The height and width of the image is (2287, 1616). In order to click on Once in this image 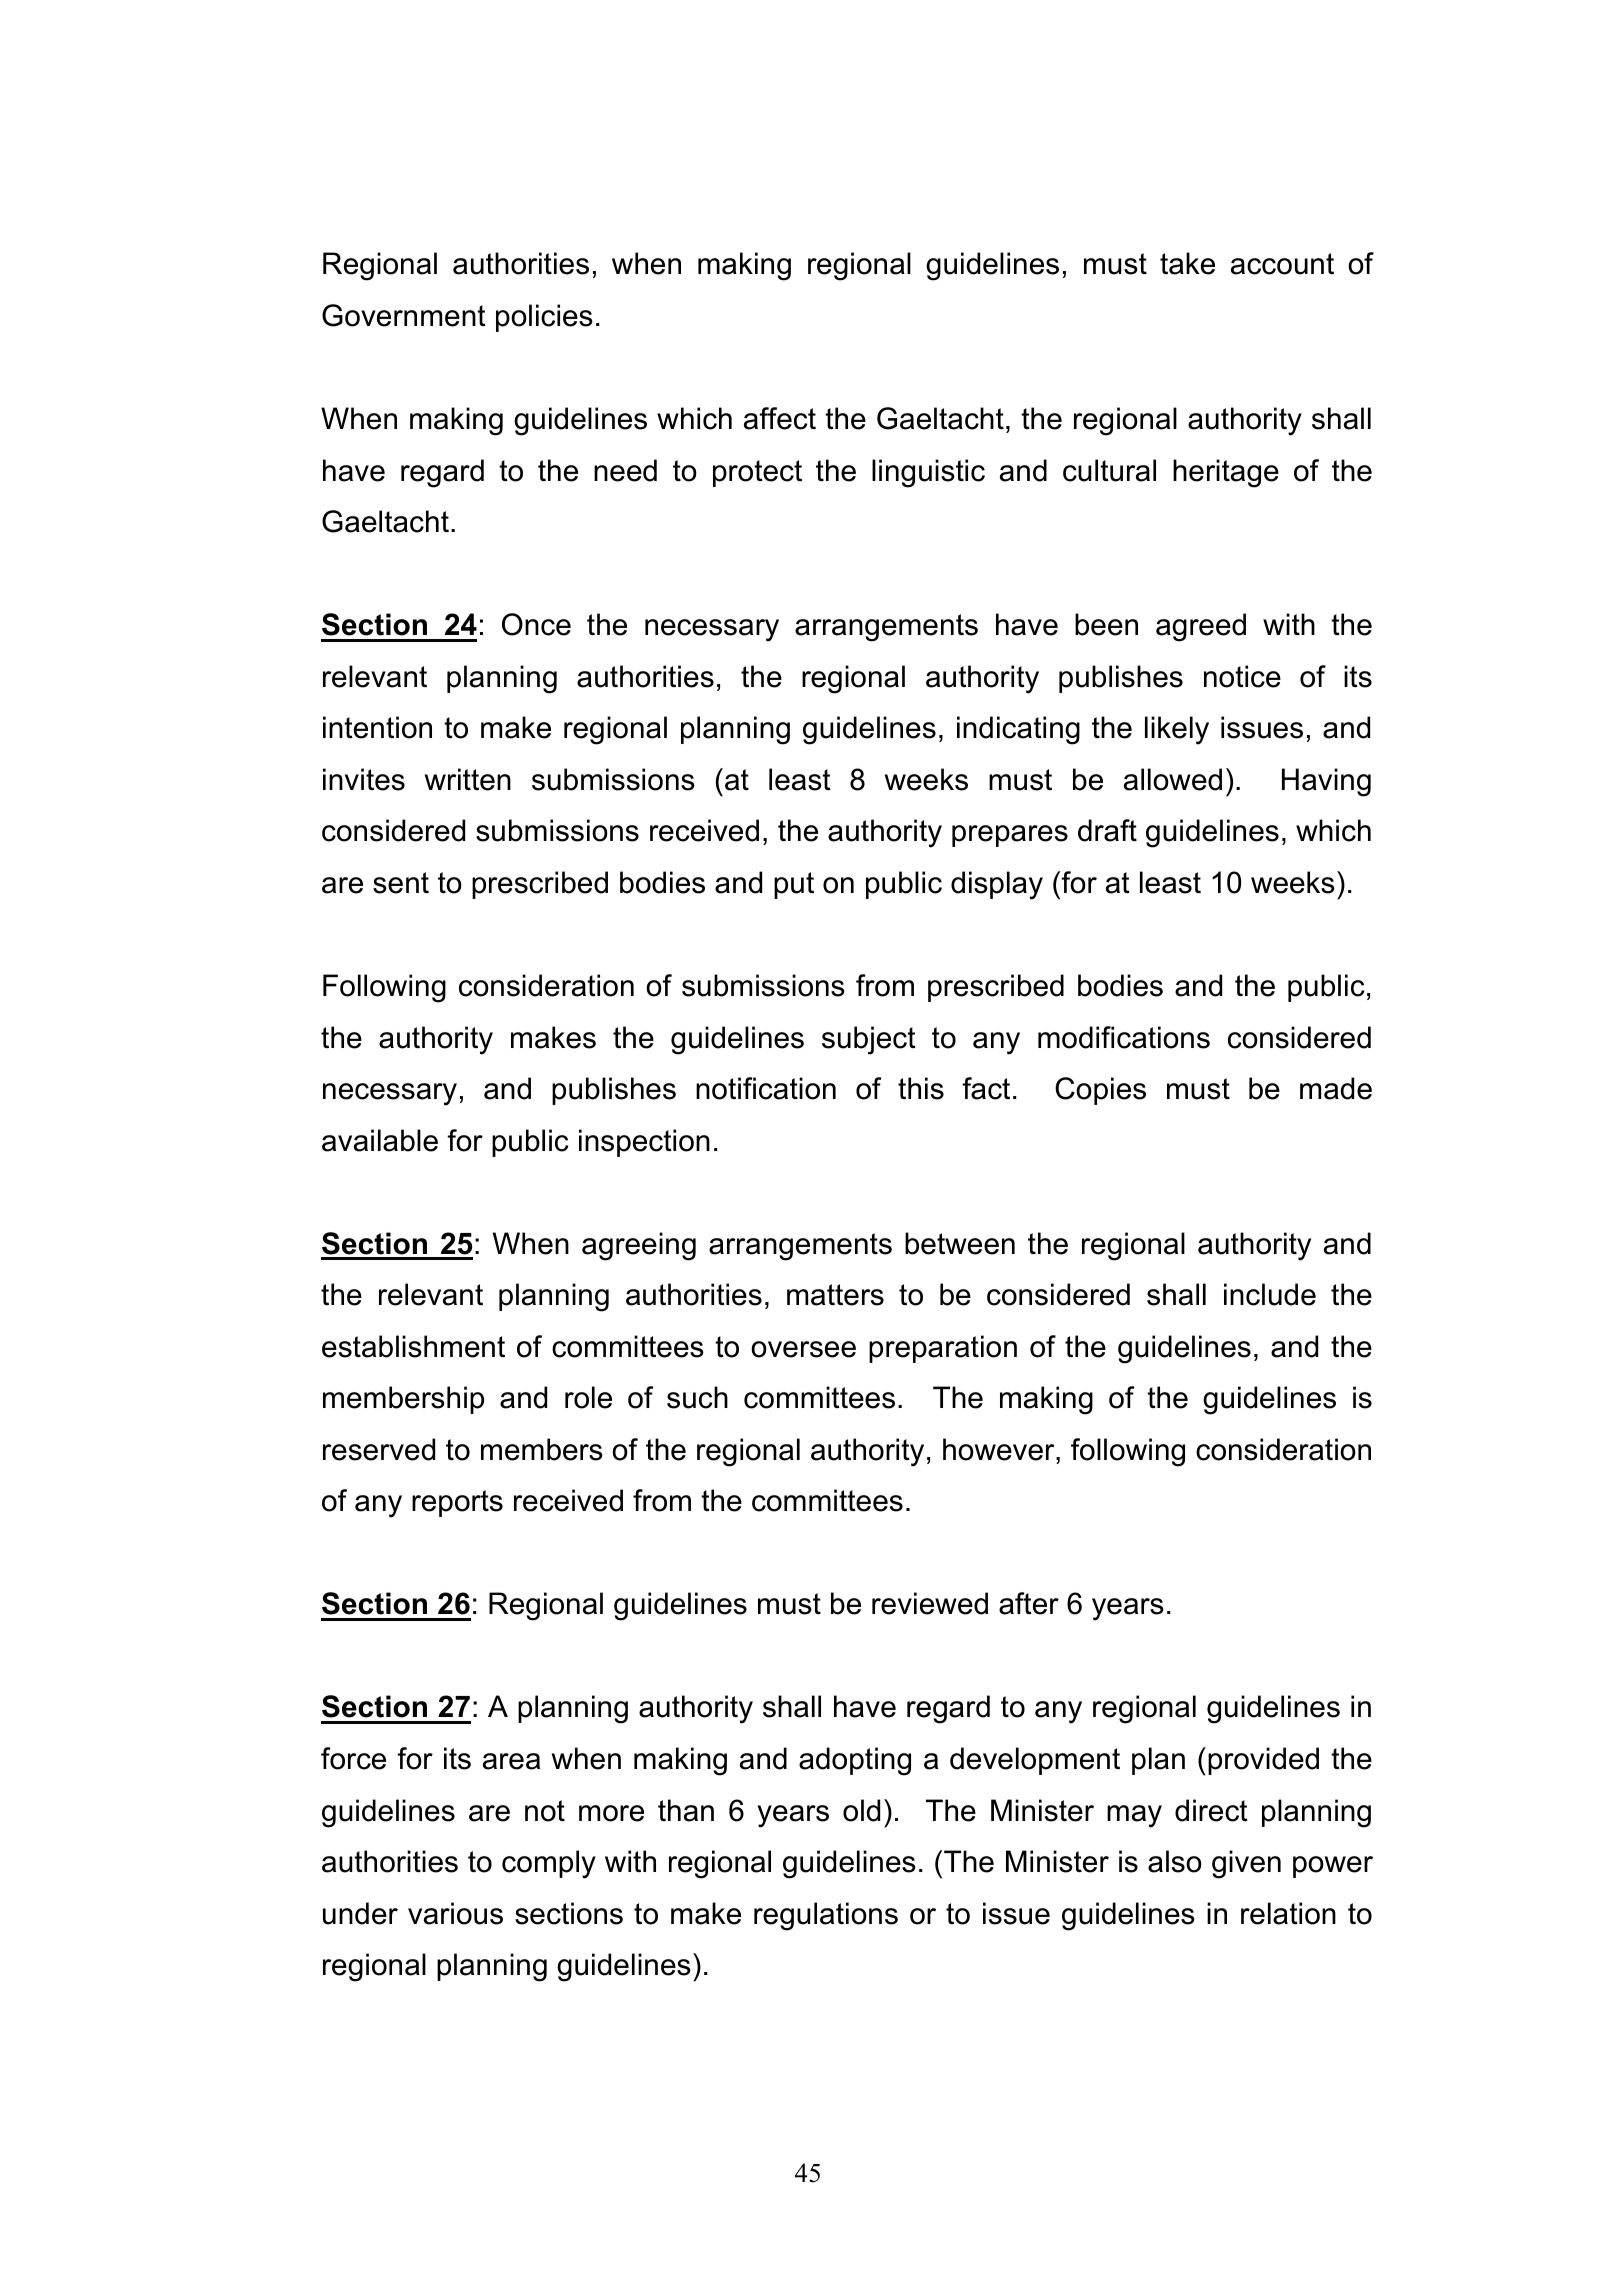, I will do `click(536, 624)`.
